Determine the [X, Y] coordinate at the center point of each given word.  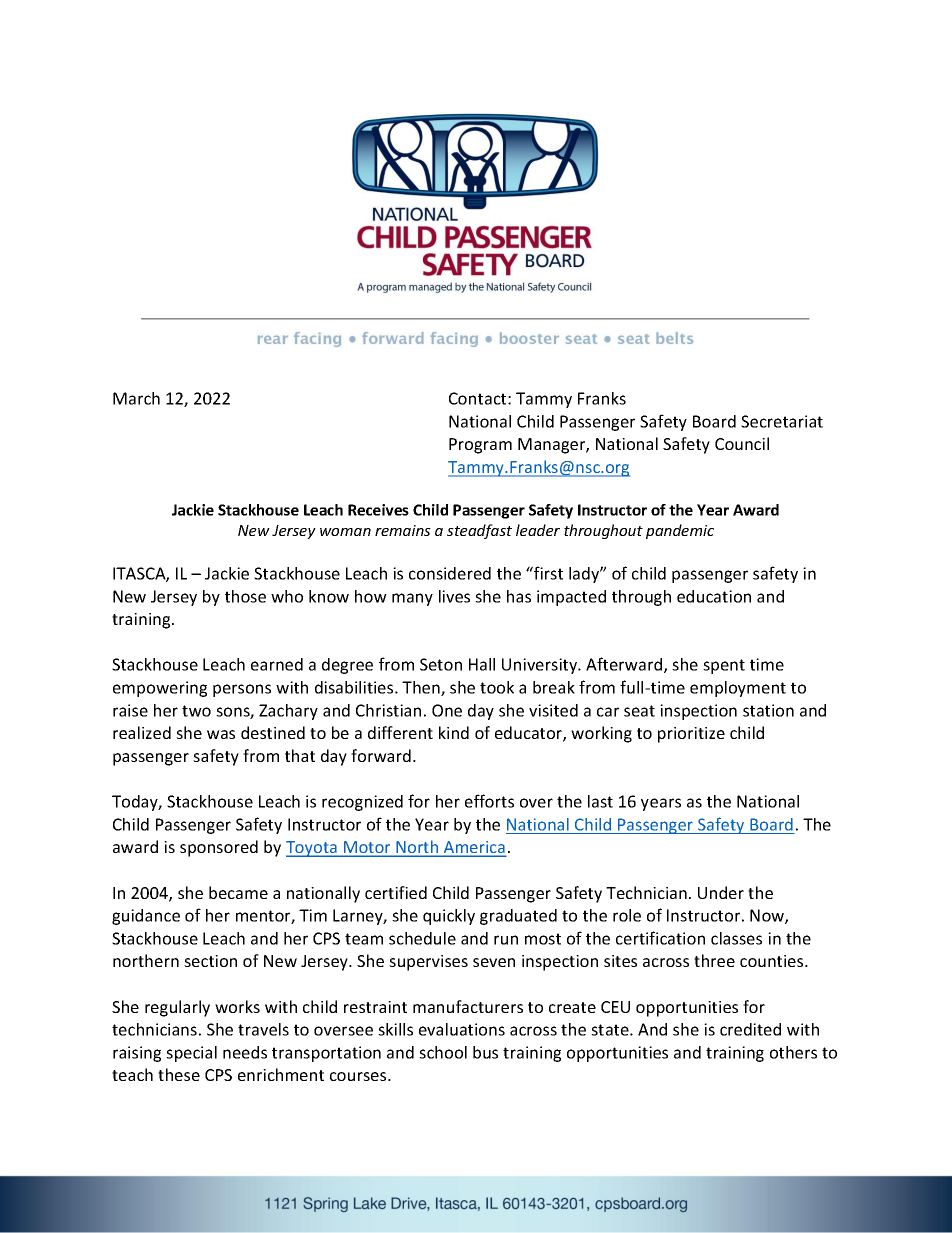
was [221, 734]
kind [454, 732]
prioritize [691, 735]
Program [480, 446]
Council [742, 443]
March [136, 398]
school [443, 1052]
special [191, 1054]
